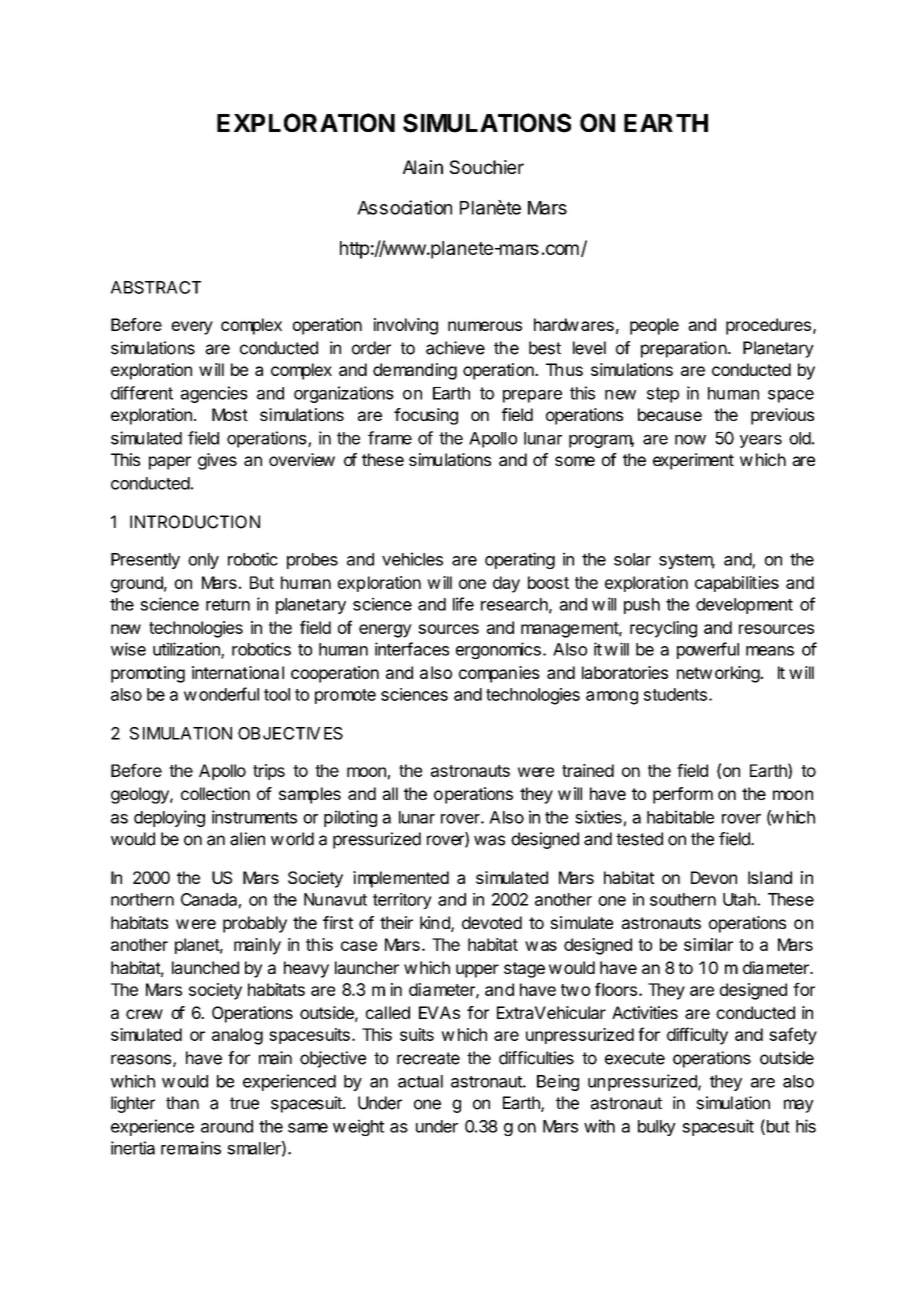 Image resolution: width=924 pixels, height=1308 pixels. I want to click on procedures, so click(768, 326).
